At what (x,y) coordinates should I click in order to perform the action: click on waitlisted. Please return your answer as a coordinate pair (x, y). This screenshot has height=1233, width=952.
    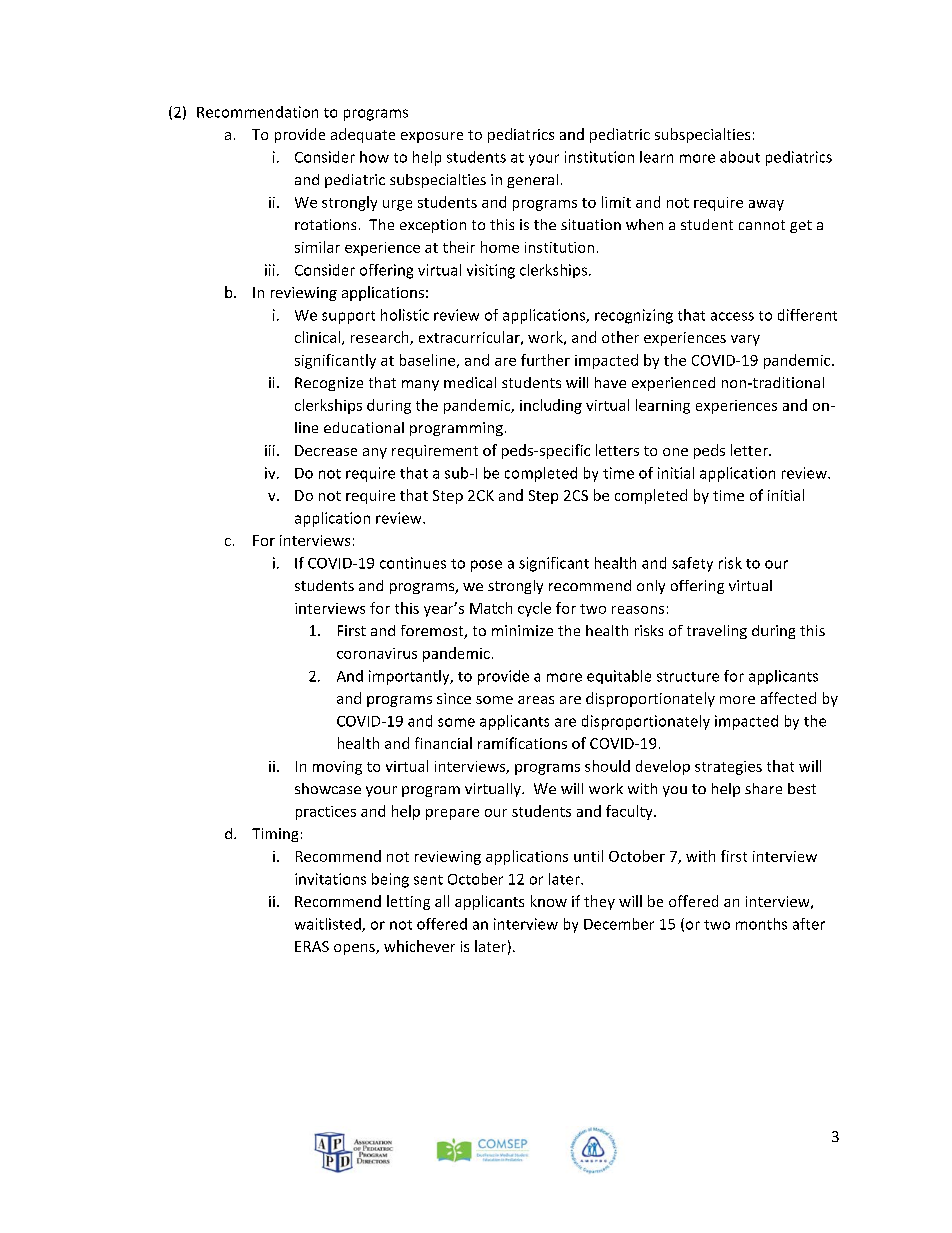
    Looking at the image, I should click on (329, 925).
